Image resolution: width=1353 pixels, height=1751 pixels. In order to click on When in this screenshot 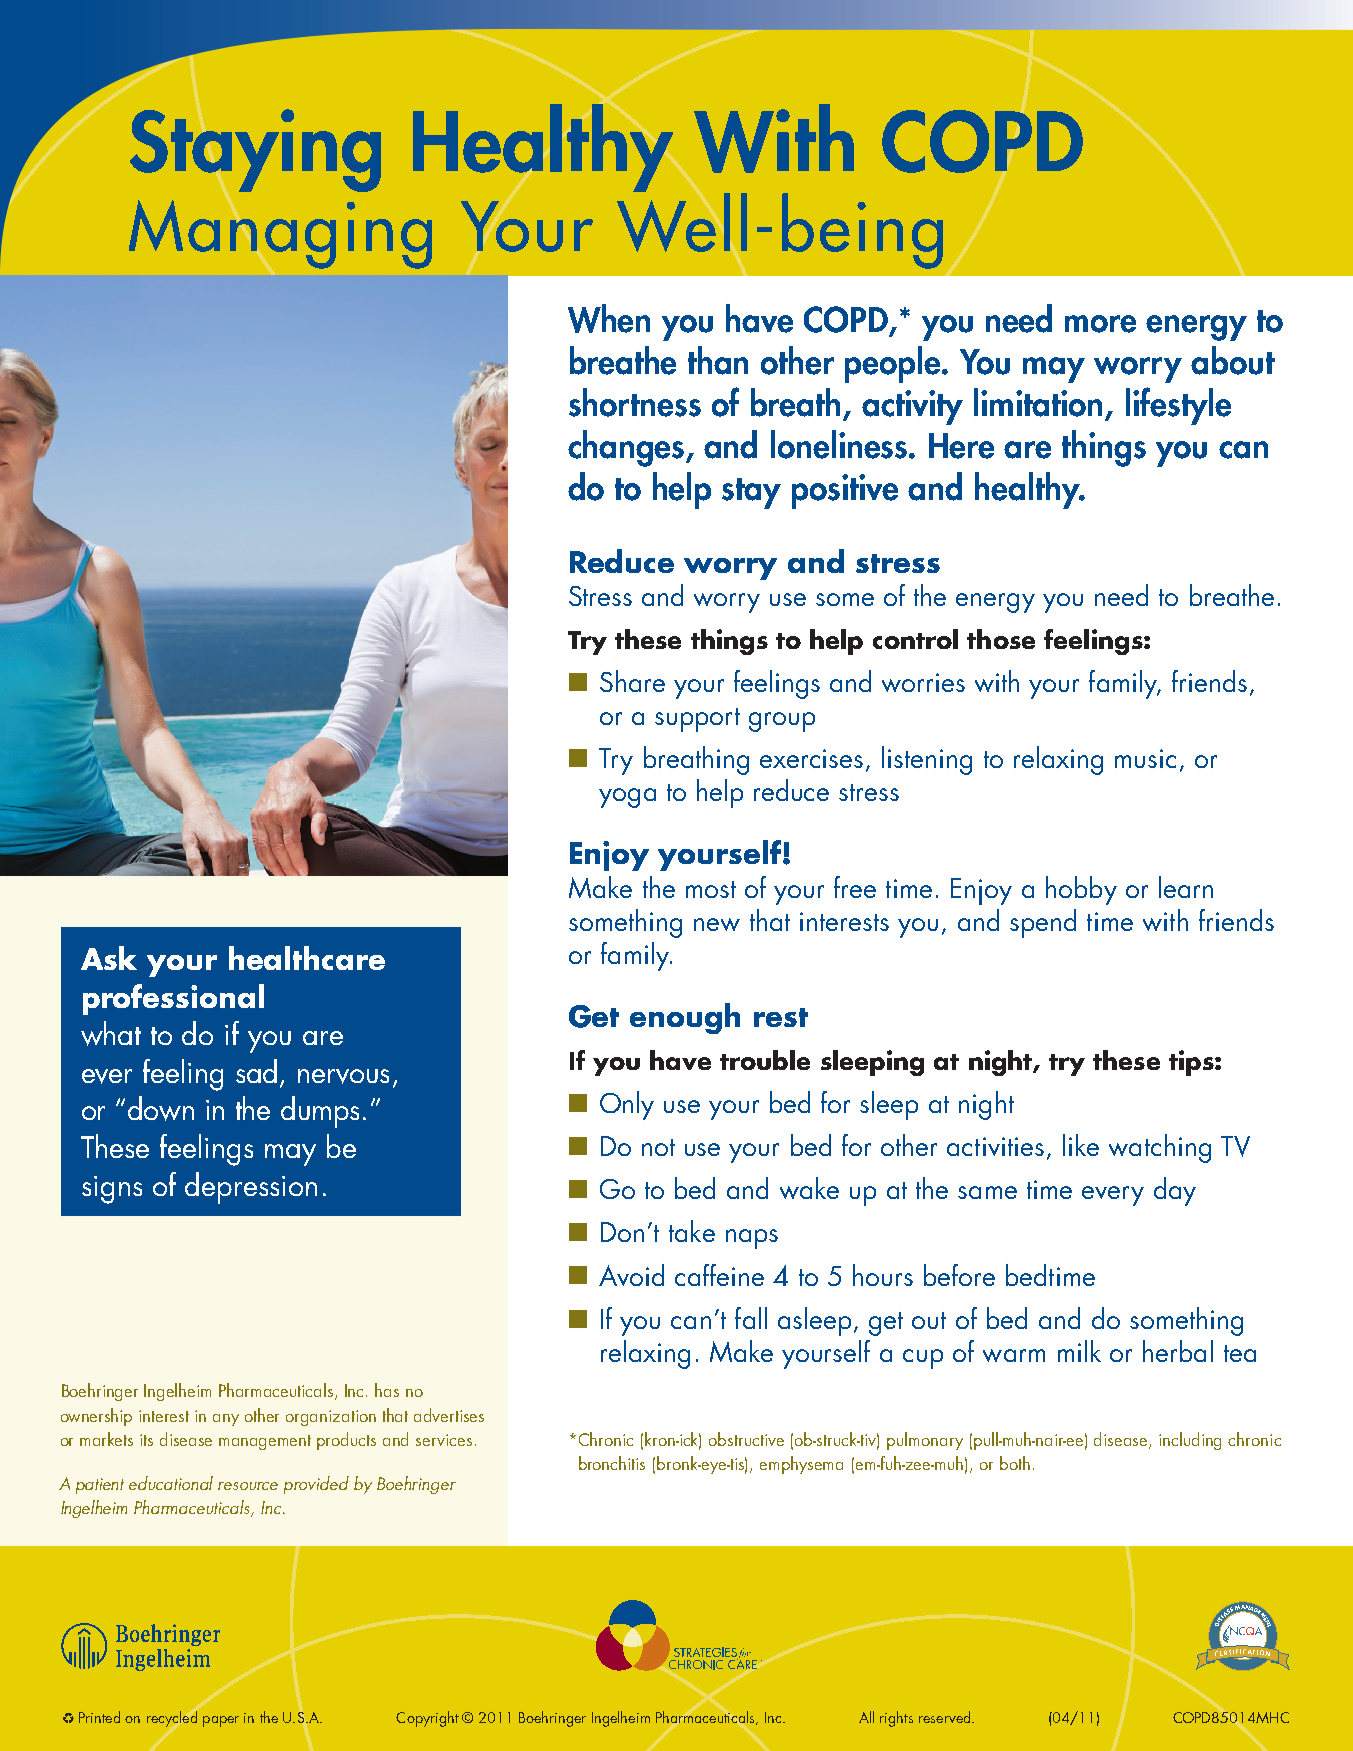, I will do `click(609, 318)`.
